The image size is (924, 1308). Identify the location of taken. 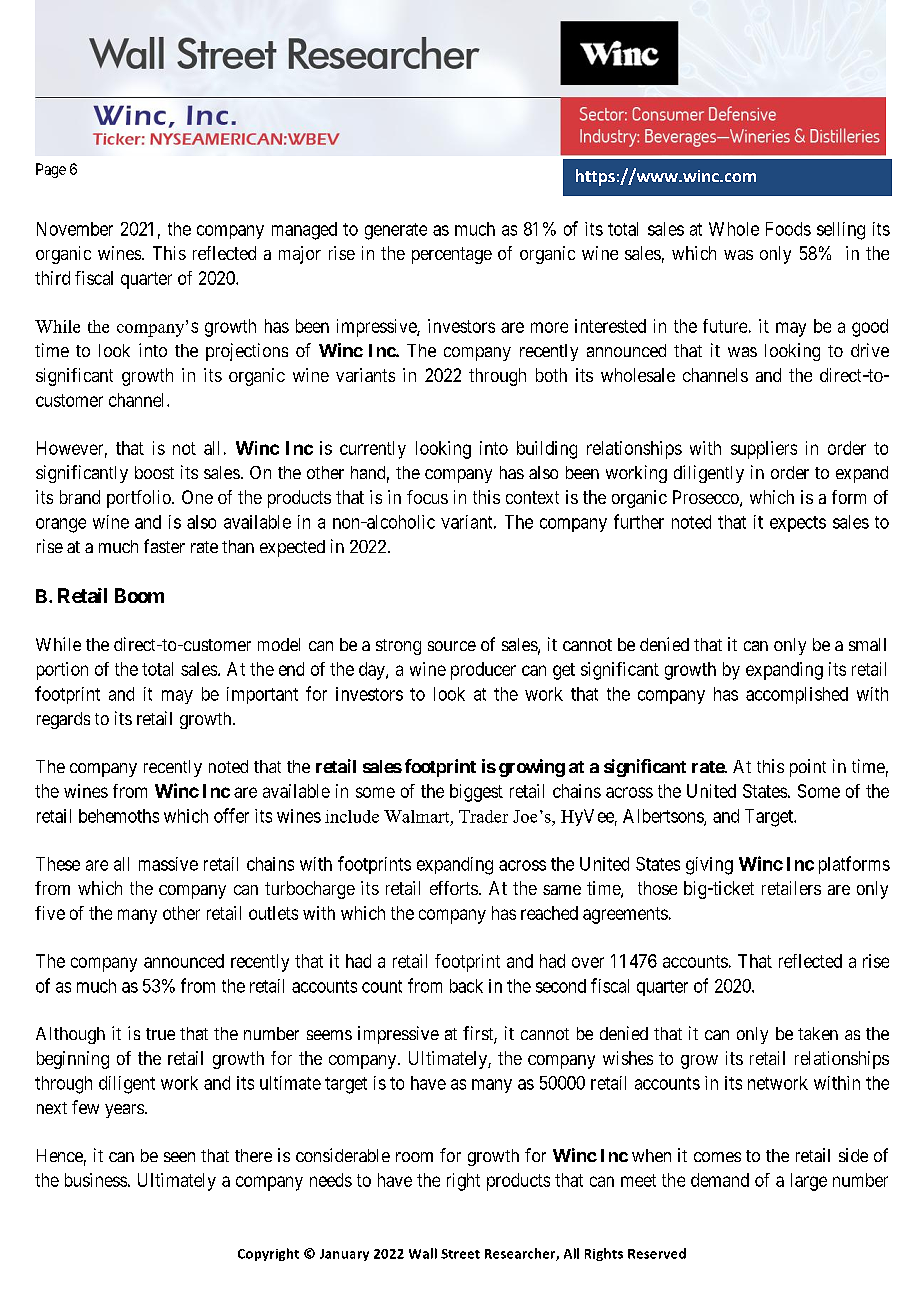
(818, 1033).
